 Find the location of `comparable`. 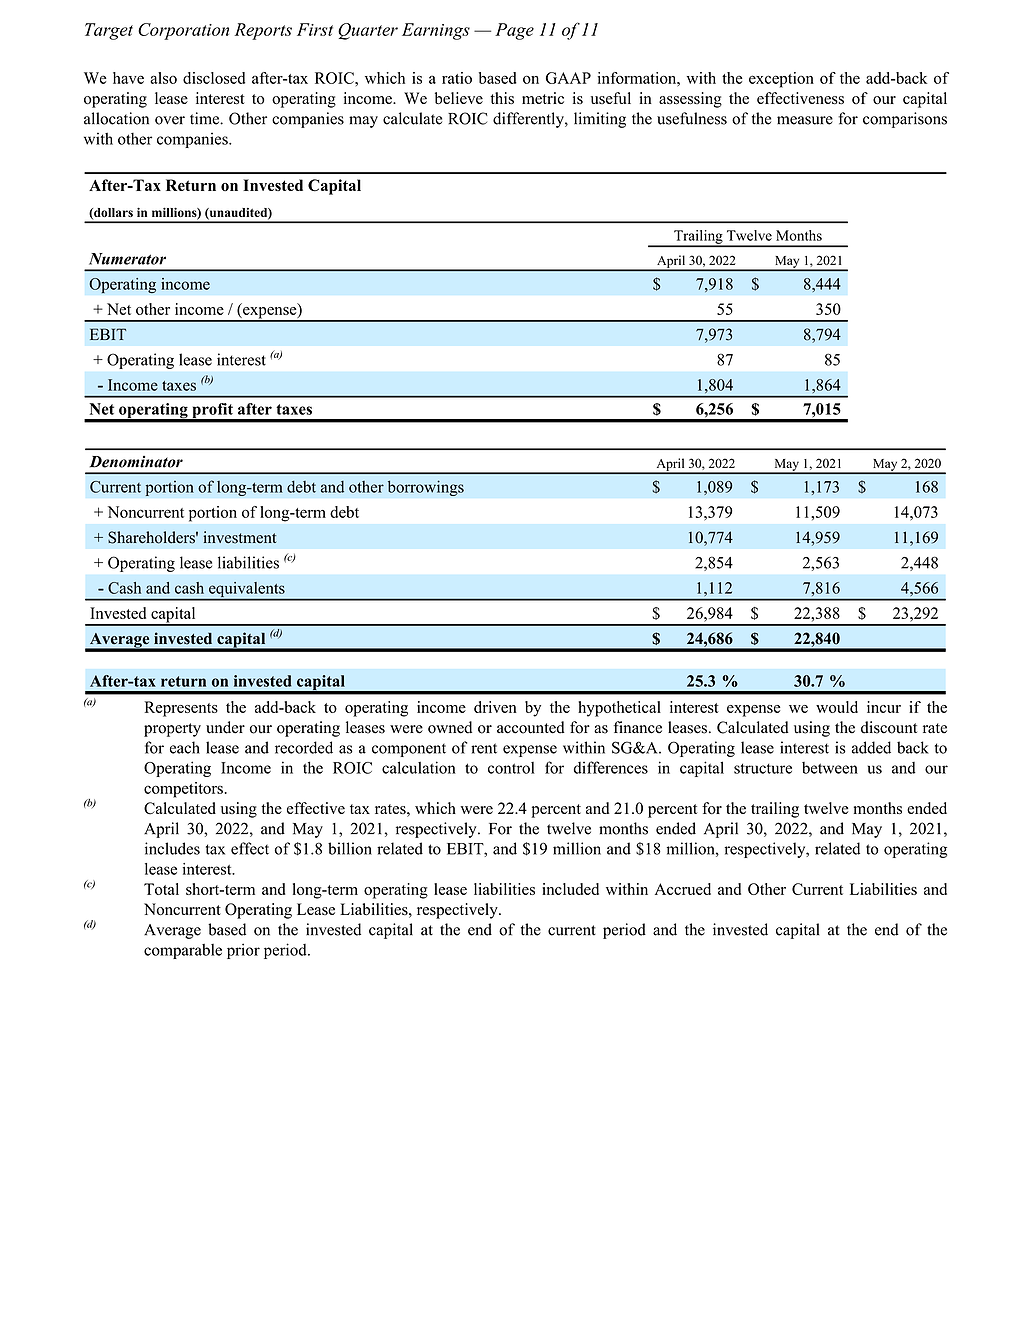

comparable is located at coordinates (183, 951).
